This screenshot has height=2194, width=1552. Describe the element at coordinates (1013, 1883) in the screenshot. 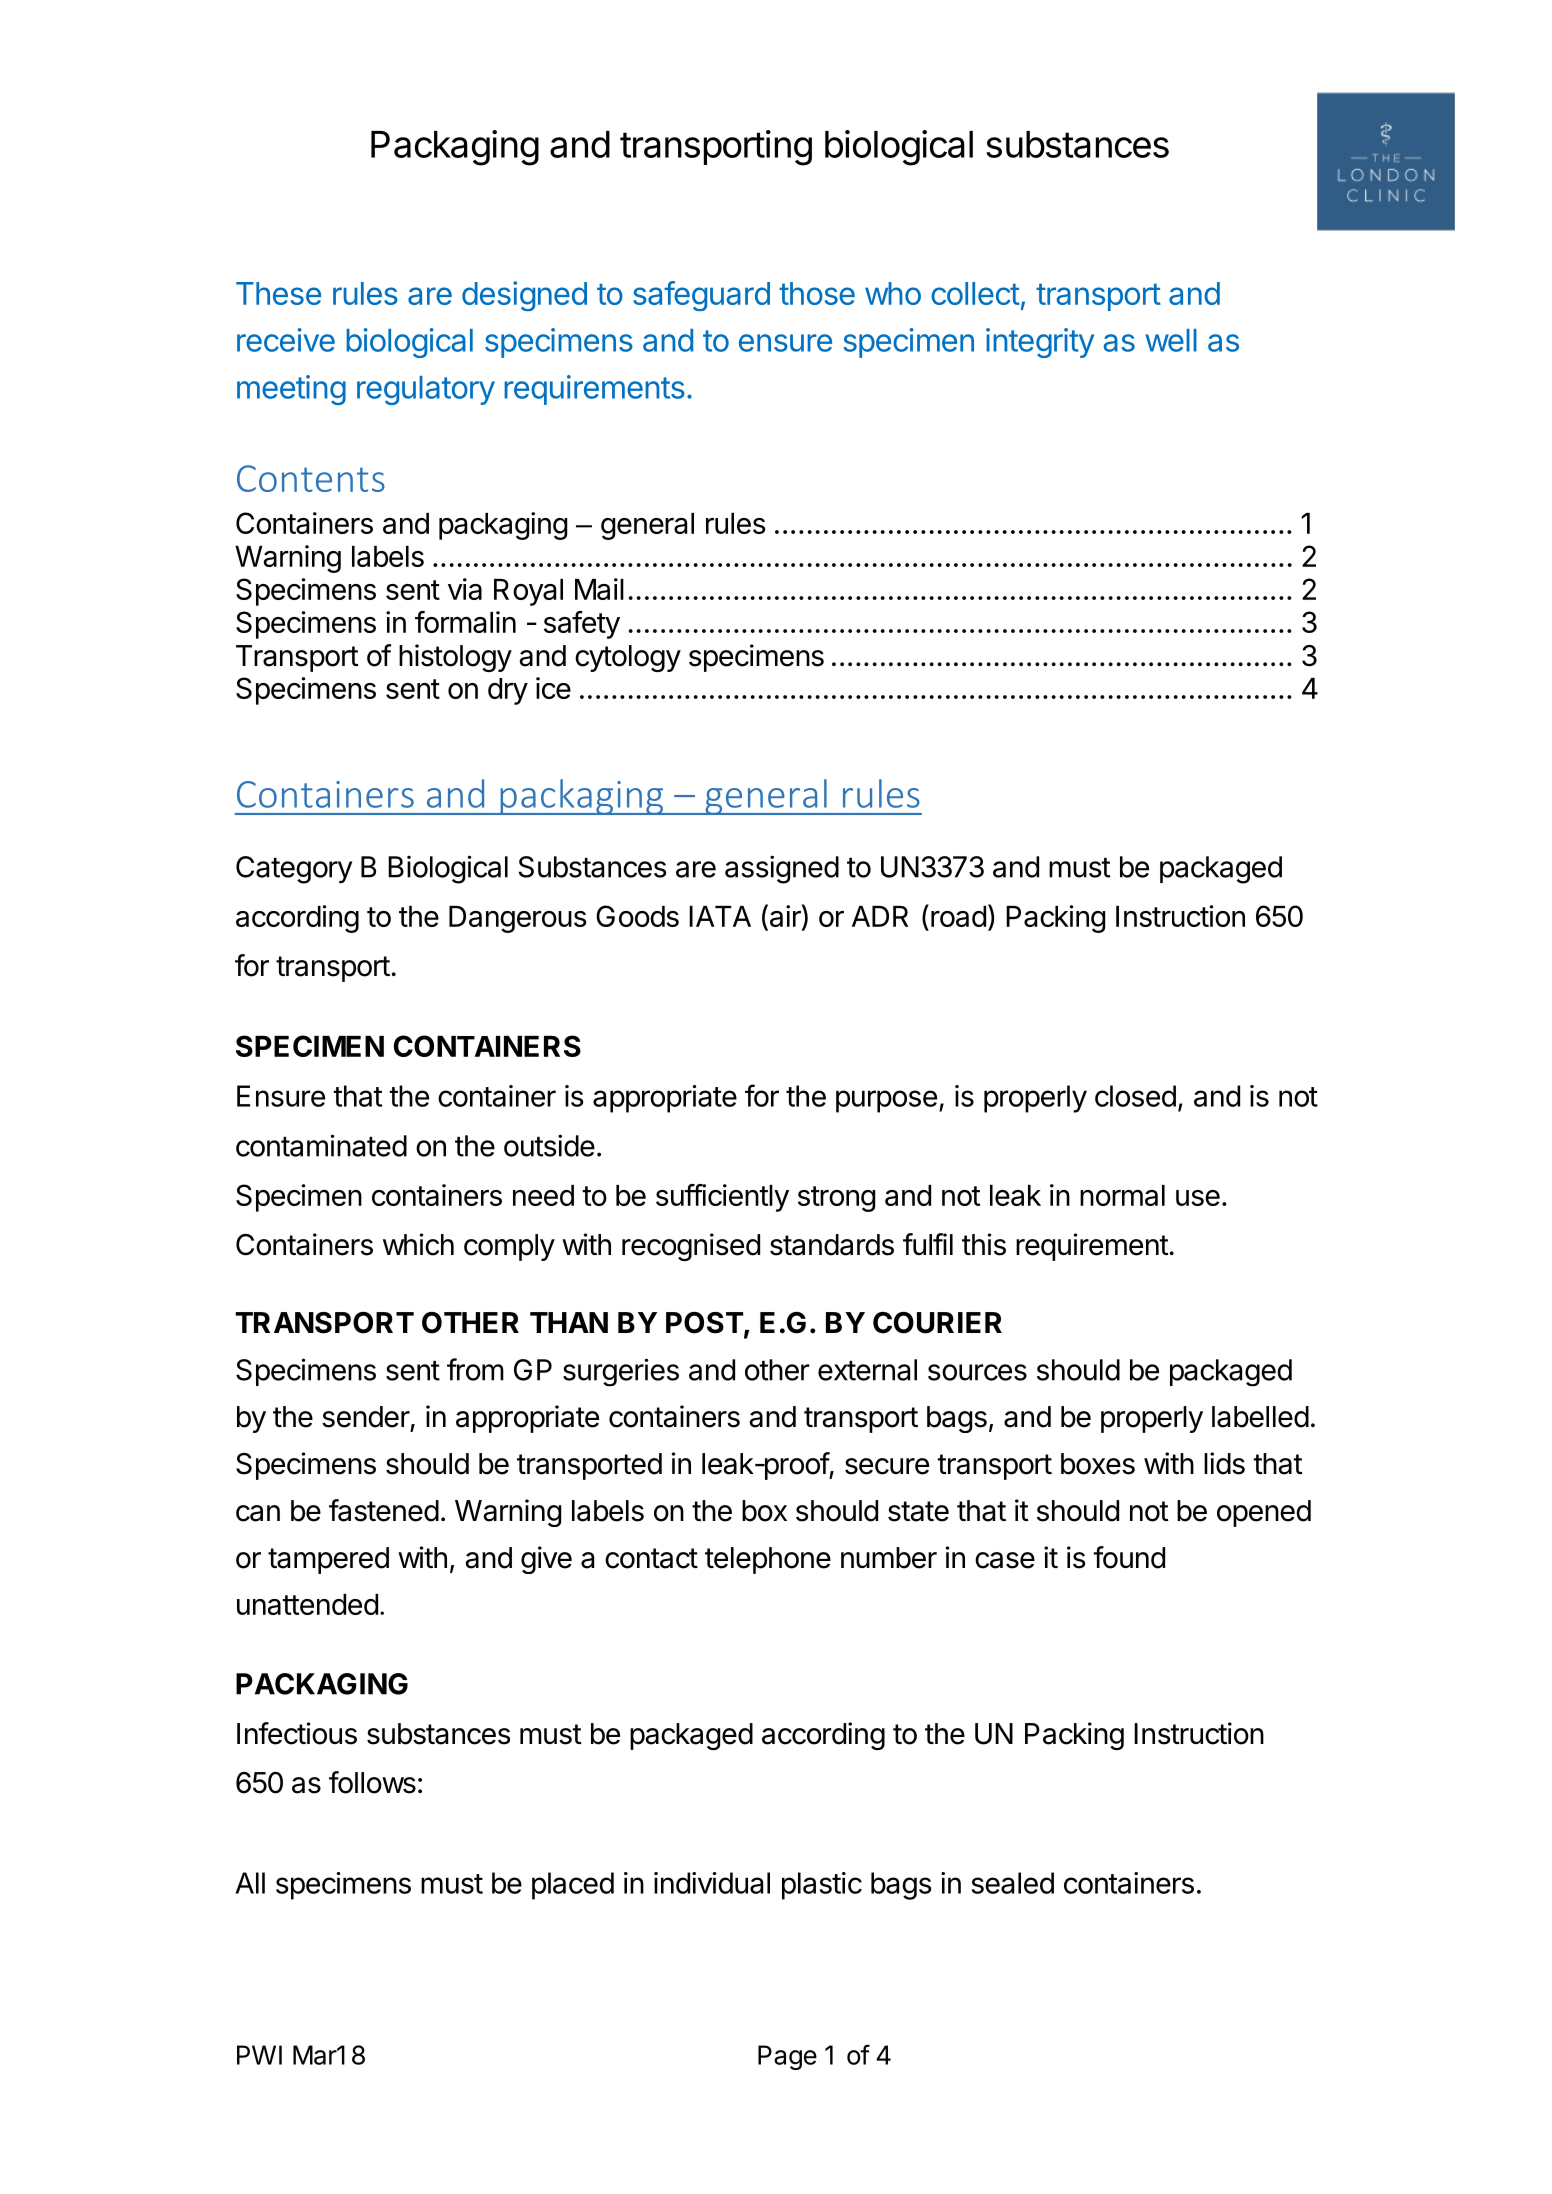

I see `sealed` at that location.
